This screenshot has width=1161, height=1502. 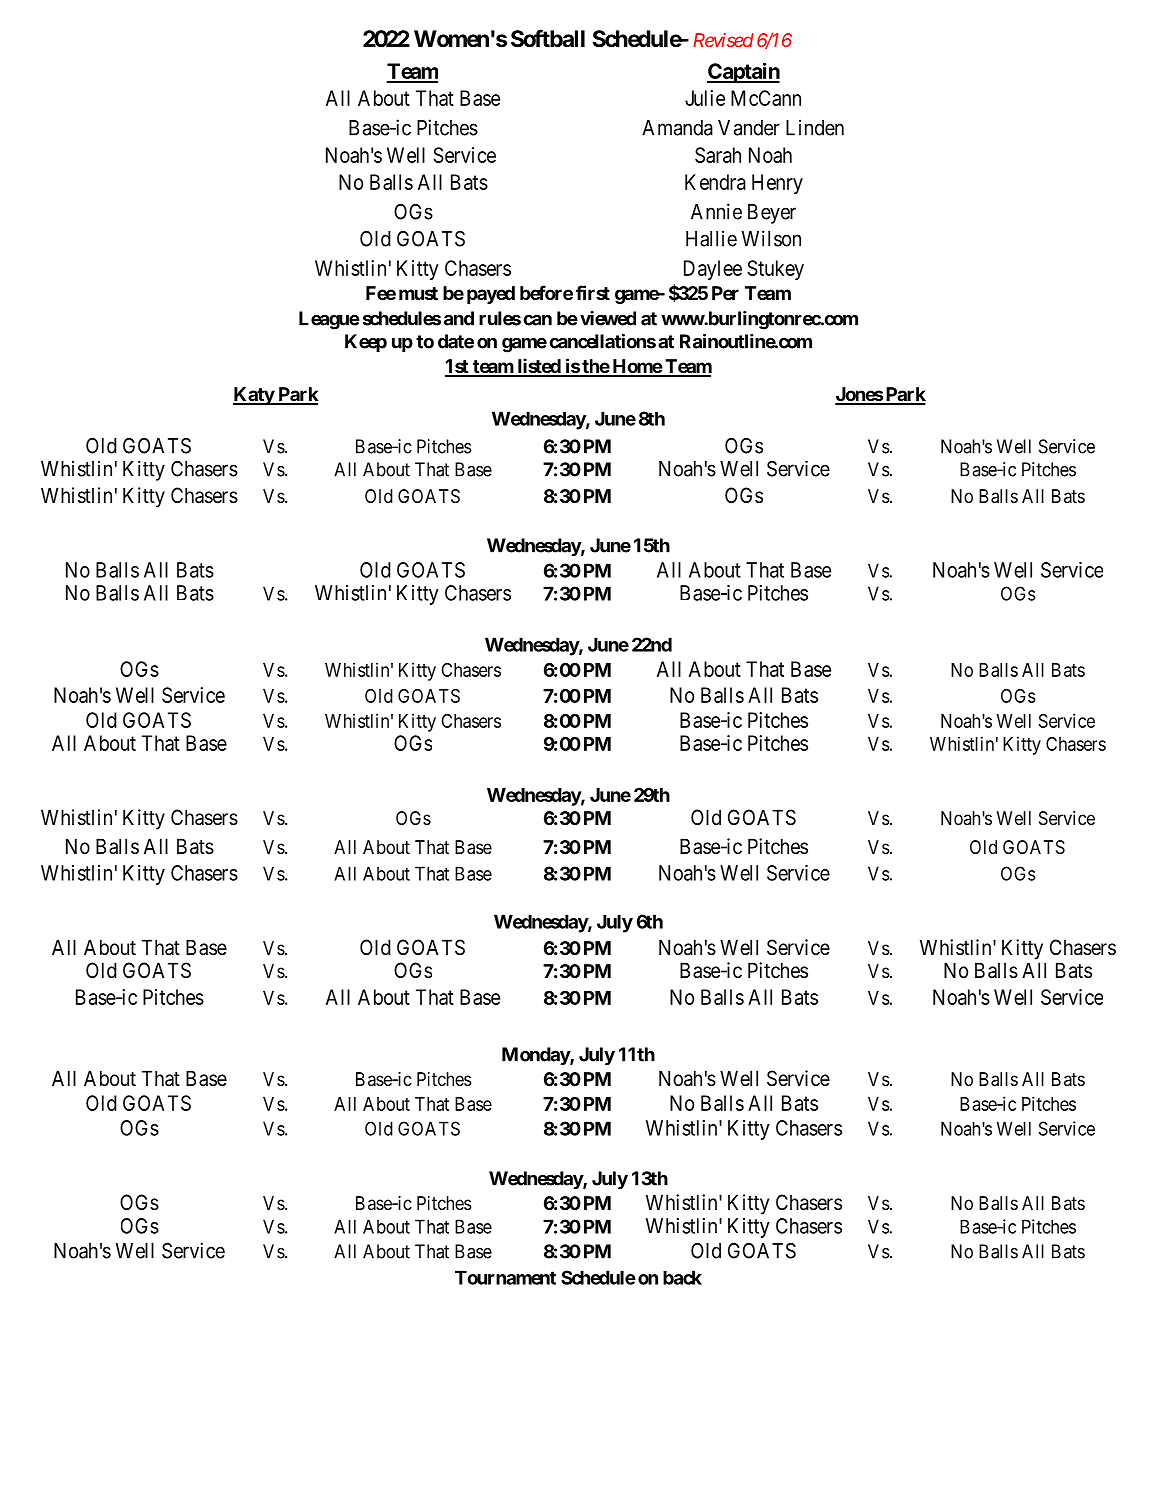 I want to click on Softball, so click(x=548, y=38).
